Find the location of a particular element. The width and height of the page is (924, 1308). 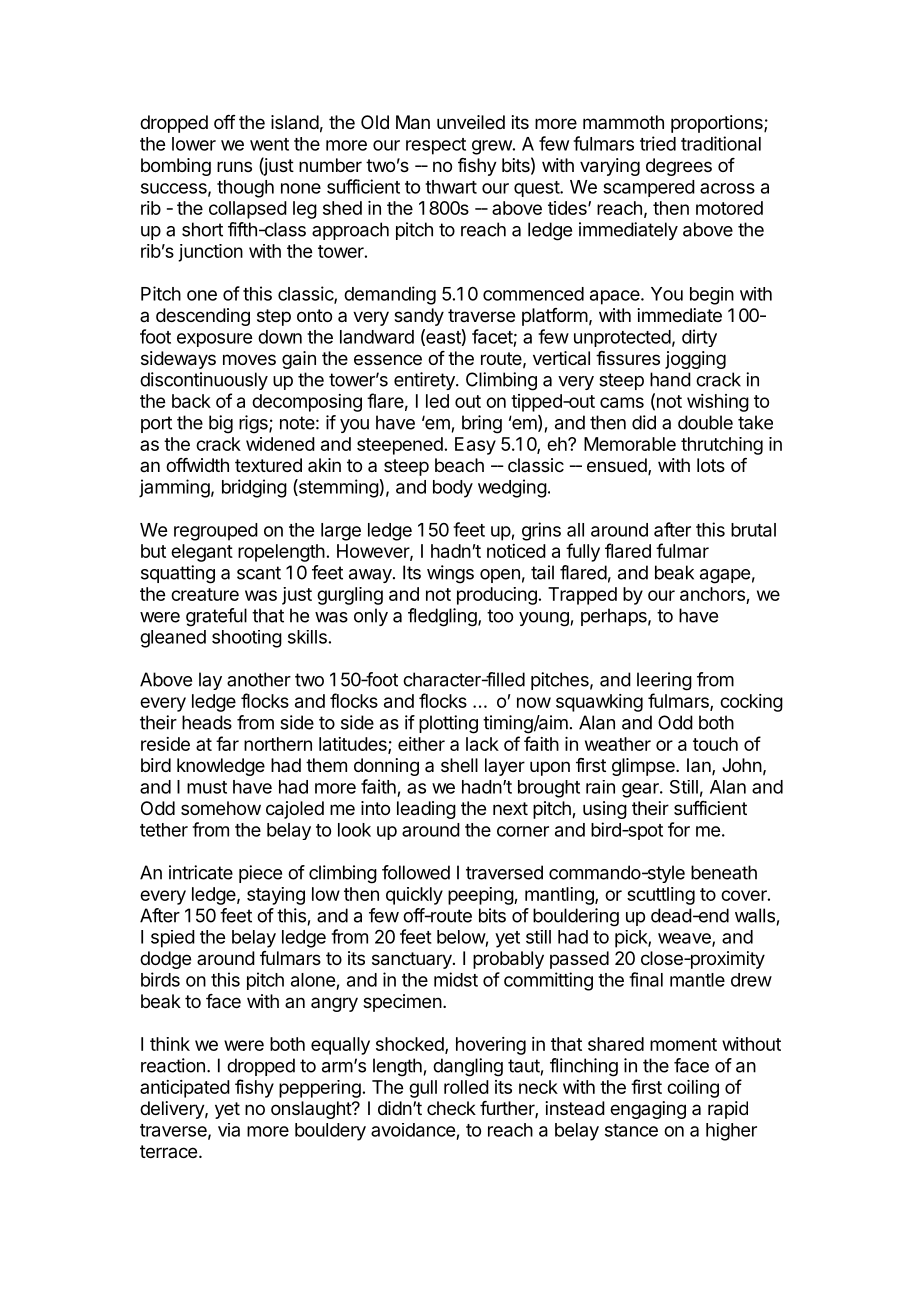

check is located at coordinates (451, 1108).
